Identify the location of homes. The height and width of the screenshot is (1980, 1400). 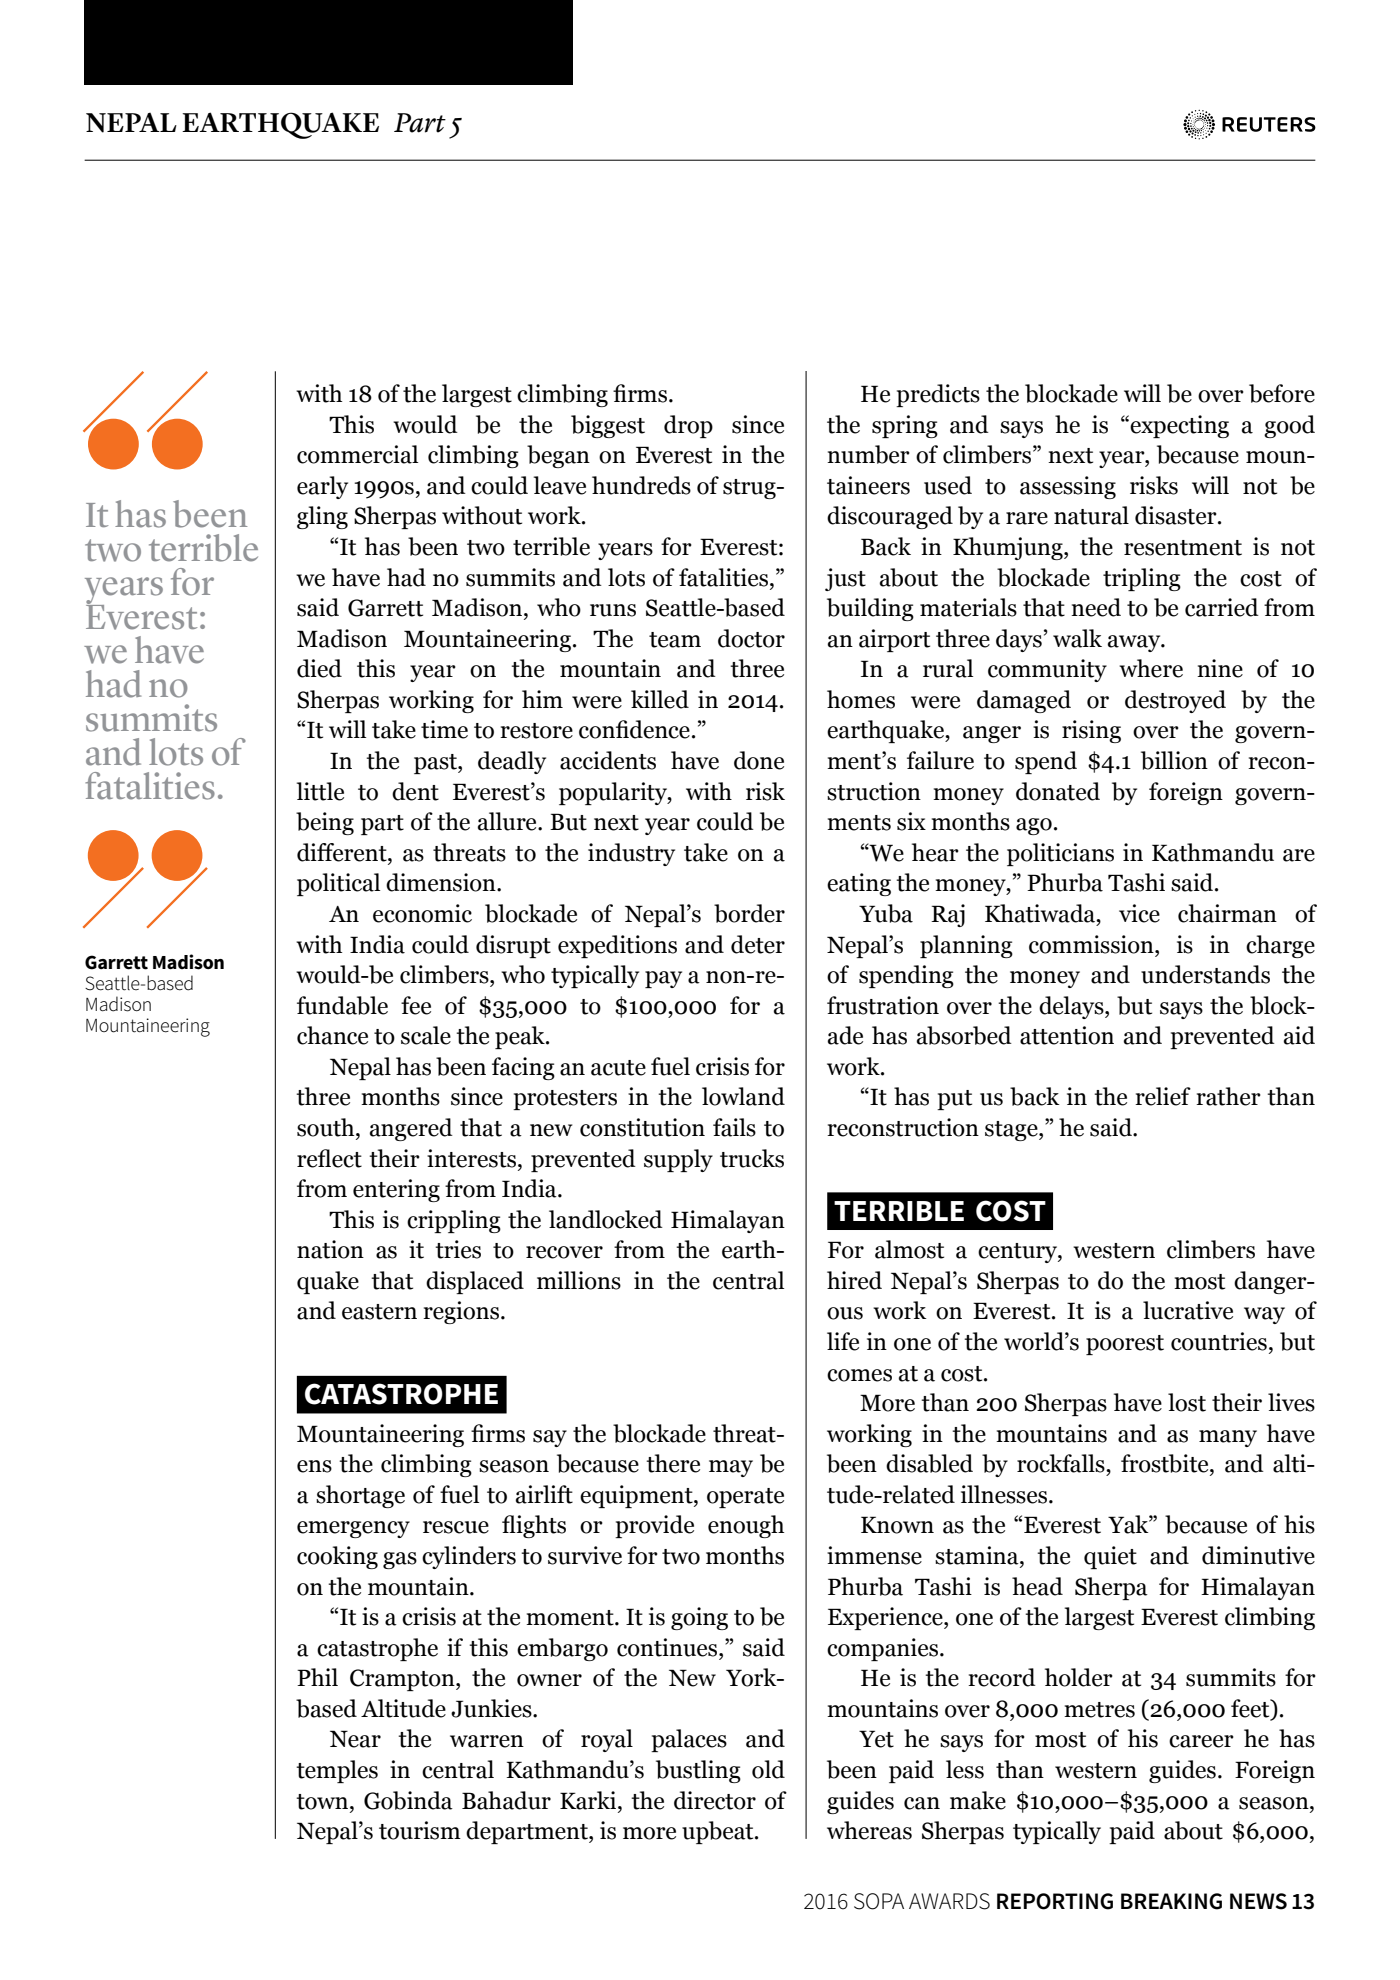
(861, 699).
